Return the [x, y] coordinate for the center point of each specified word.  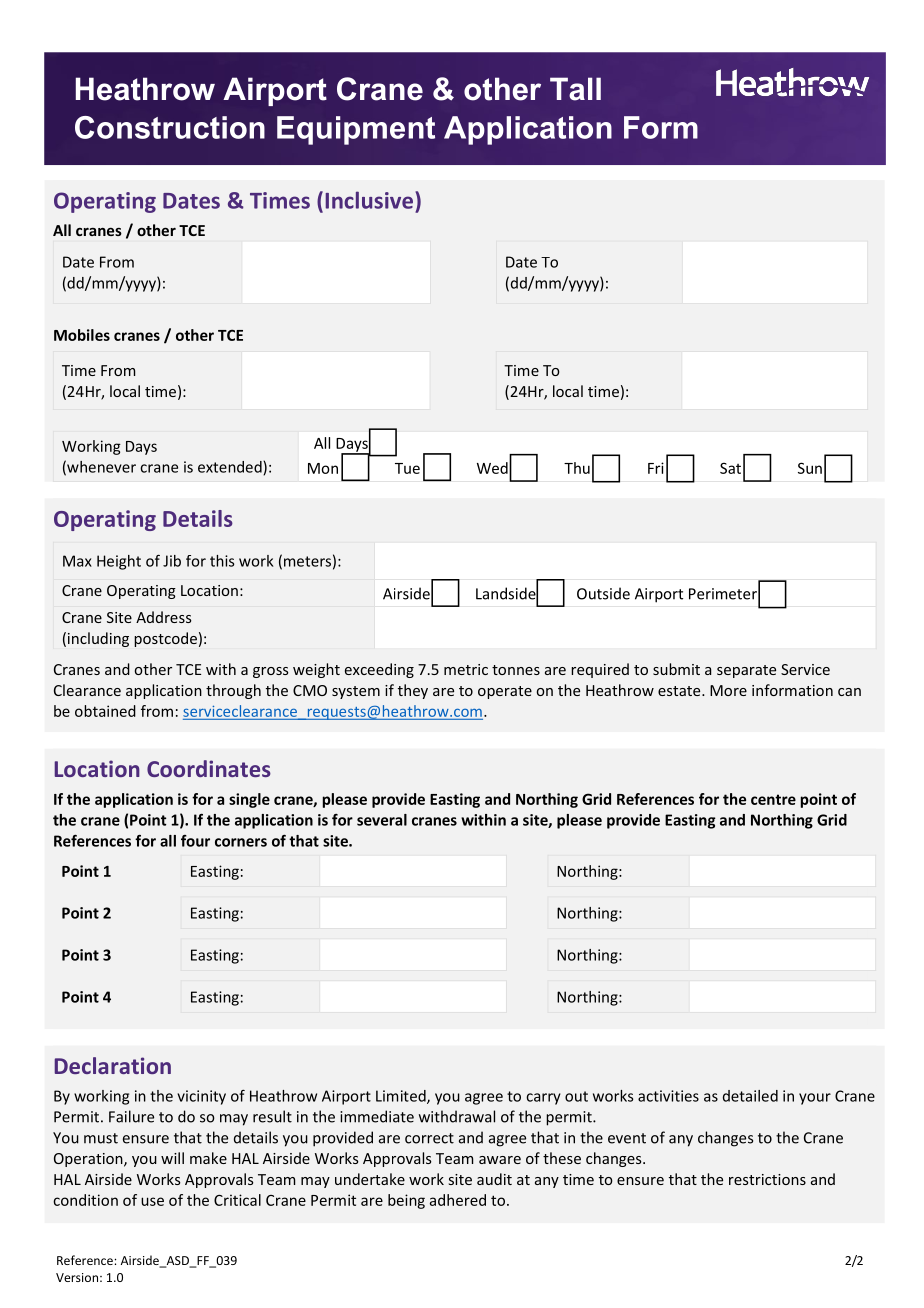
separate [746, 671]
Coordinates [209, 768]
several [382, 820]
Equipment [356, 130]
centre [773, 799]
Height [119, 562]
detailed [750, 1096]
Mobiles [82, 335]
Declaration [113, 1065]
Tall [575, 89]
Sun [810, 468]
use [152, 1201]
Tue [407, 468]
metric [466, 669]
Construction [170, 127]
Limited [402, 1097]
